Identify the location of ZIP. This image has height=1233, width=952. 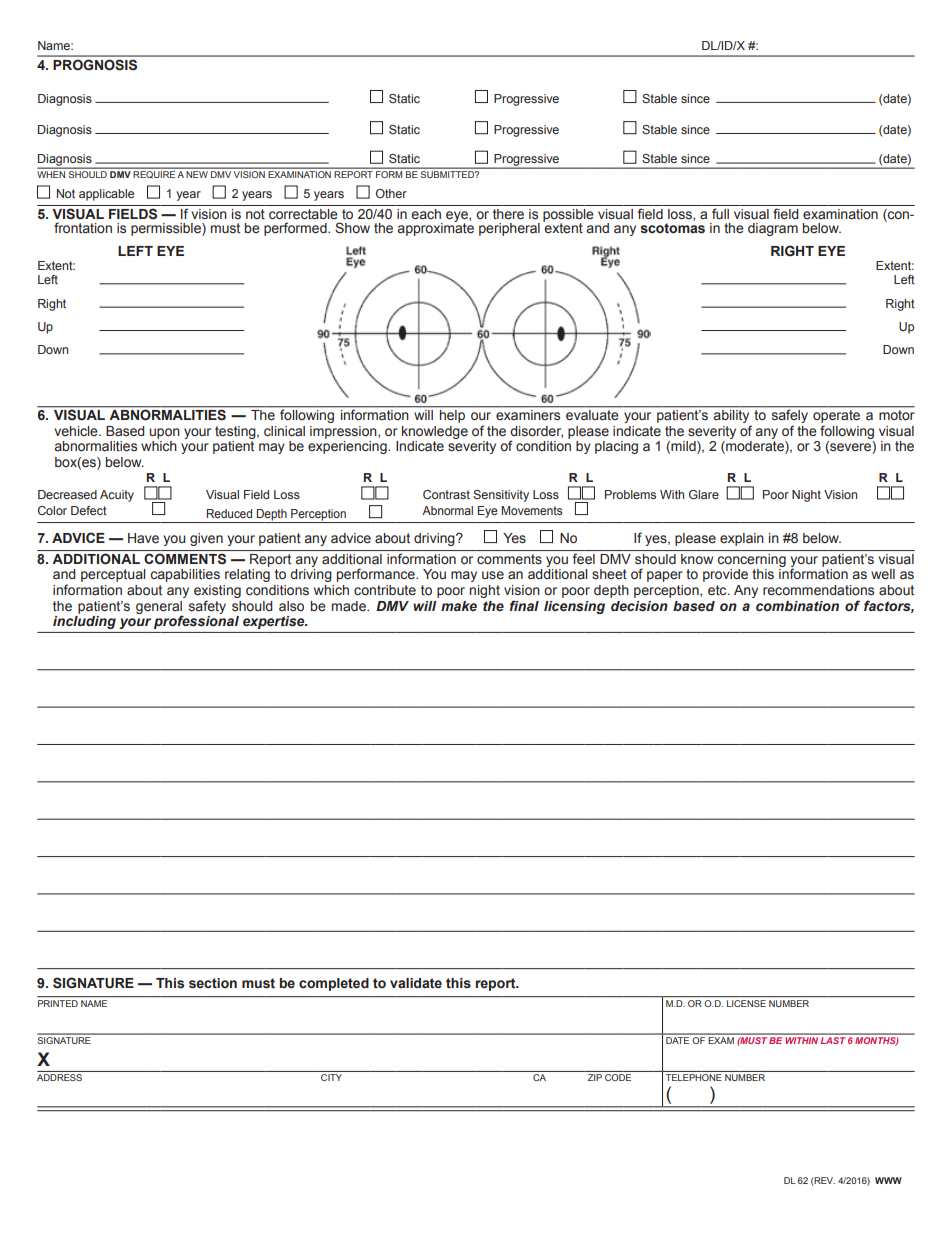
(595, 1077).
